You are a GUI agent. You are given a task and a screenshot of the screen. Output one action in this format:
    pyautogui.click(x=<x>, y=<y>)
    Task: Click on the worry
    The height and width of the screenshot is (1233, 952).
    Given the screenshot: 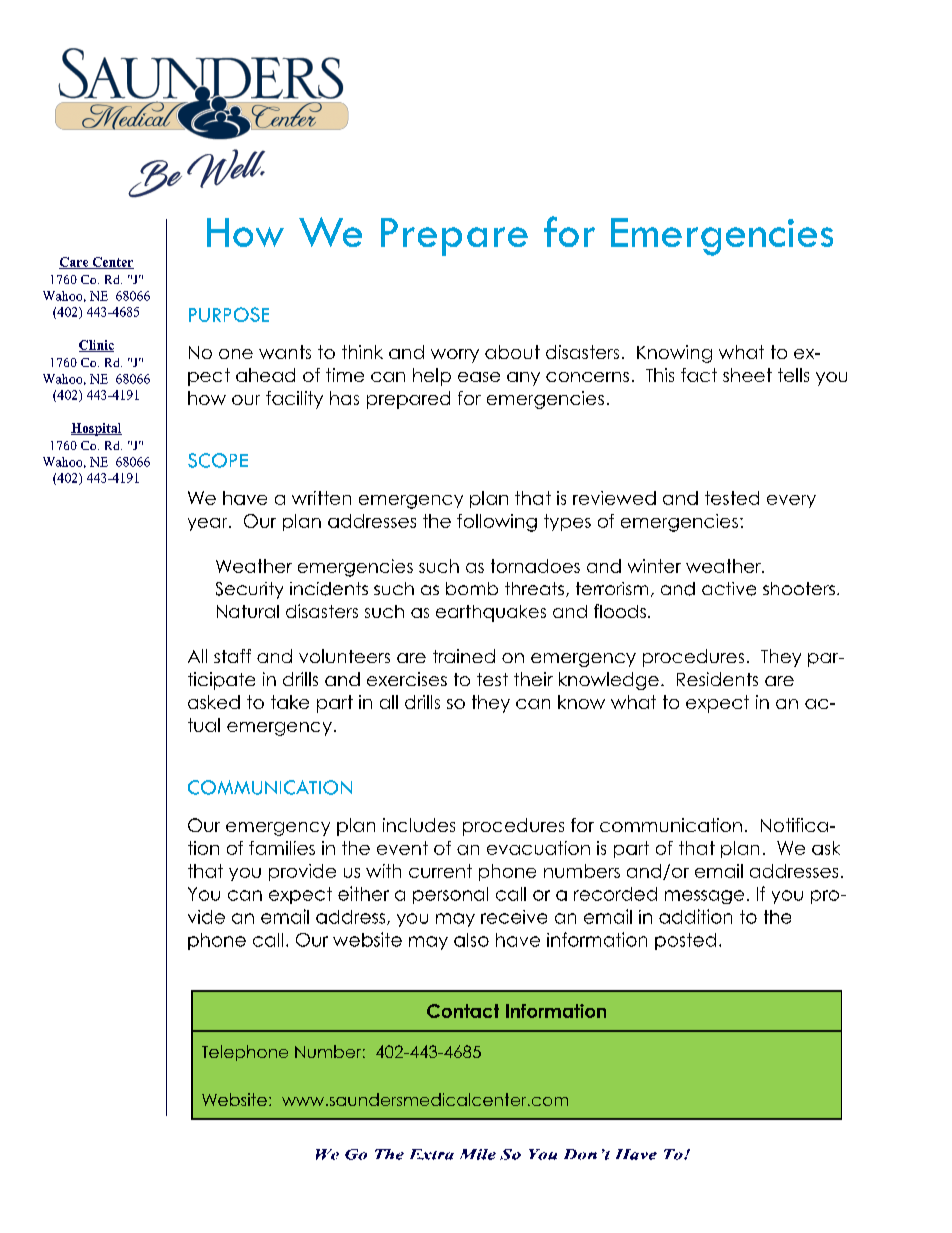 What is the action you would take?
    pyautogui.click(x=455, y=356)
